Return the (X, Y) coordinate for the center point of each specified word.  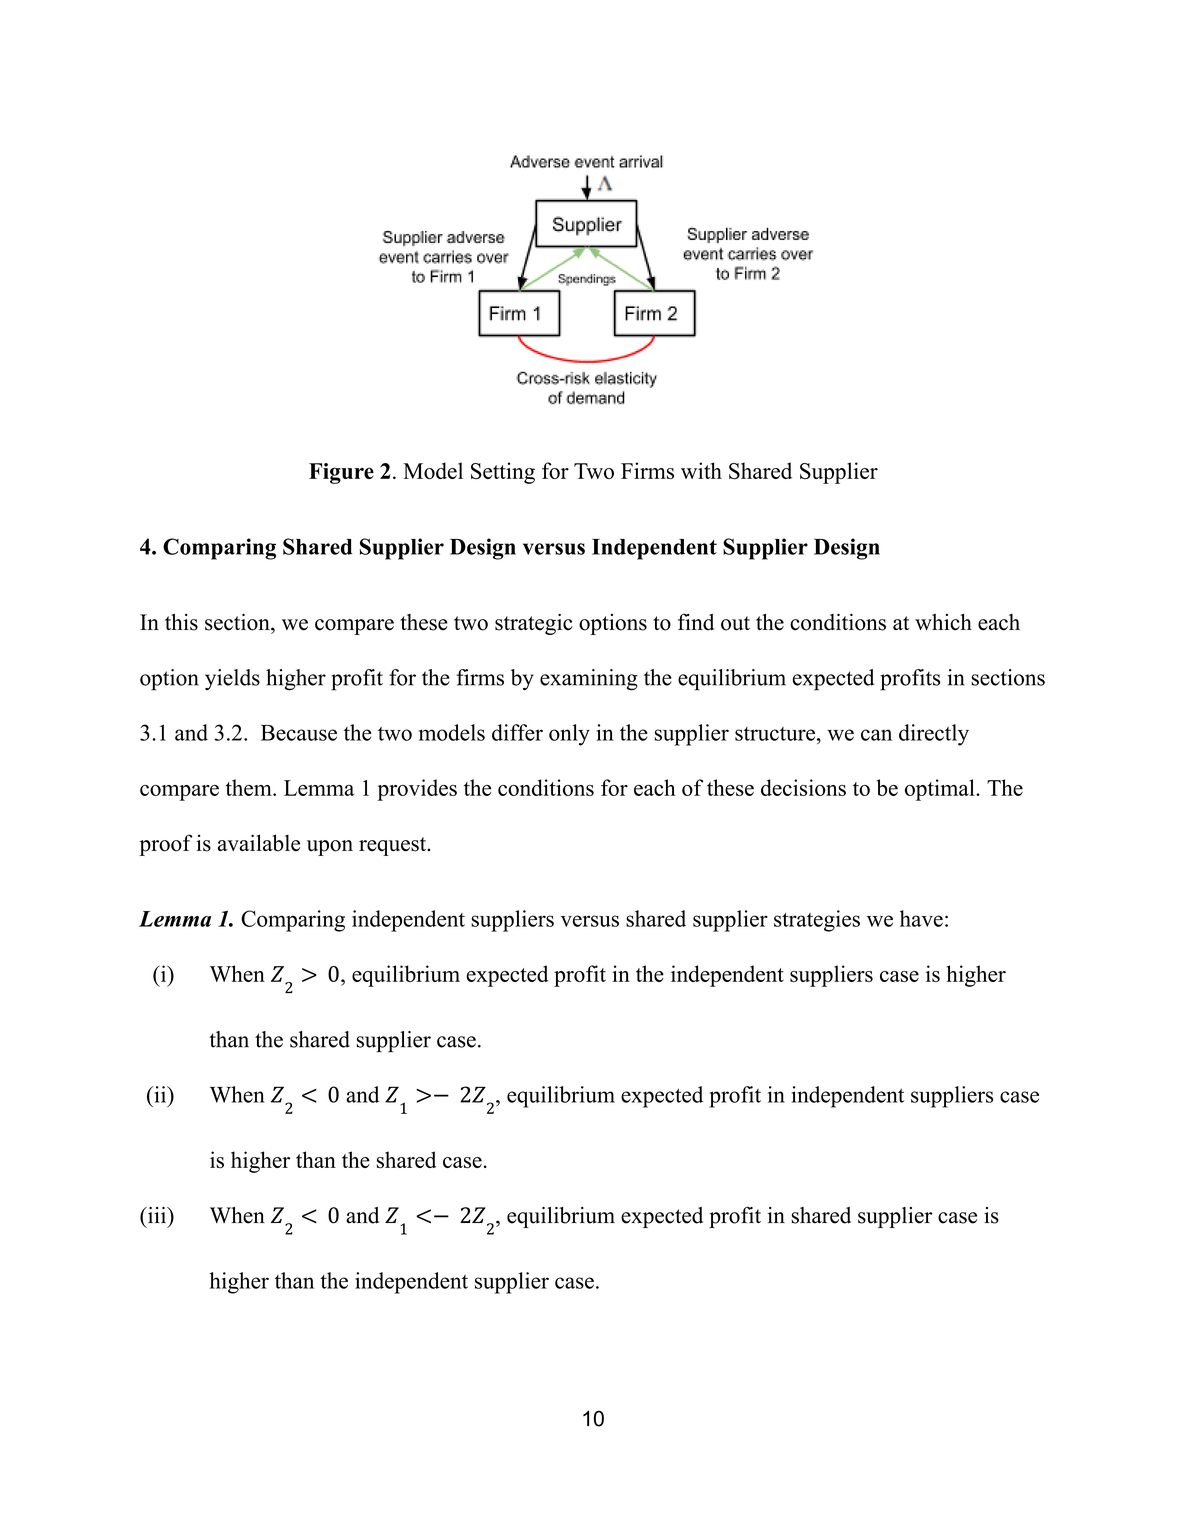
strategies (817, 921)
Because (299, 733)
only (569, 735)
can (876, 735)
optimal (941, 790)
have (921, 918)
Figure (341, 473)
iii (157, 1215)
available (259, 843)
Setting (503, 473)
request (394, 846)
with (701, 470)
